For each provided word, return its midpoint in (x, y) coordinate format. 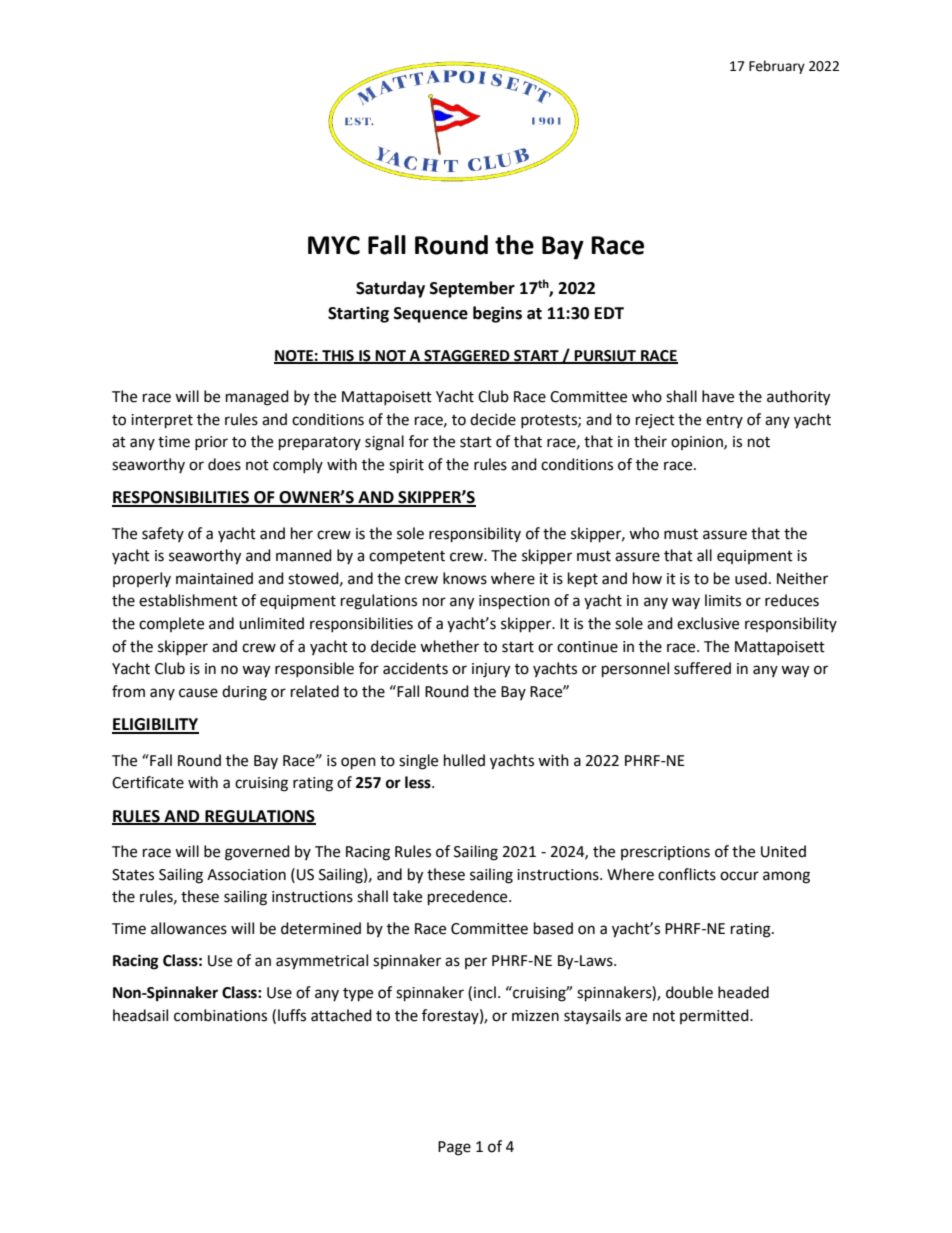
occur (739, 876)
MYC (334, 245)
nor (434, 602)
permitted (715, 1016)
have (718, 396)
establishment (188, 600)
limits (723, 600)
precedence (469, 898)
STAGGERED (467, 357)
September (472, 289)
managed (257, 398)
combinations (220, 1015)
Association (246, 875)
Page (454, 1148)
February (777, 67)
